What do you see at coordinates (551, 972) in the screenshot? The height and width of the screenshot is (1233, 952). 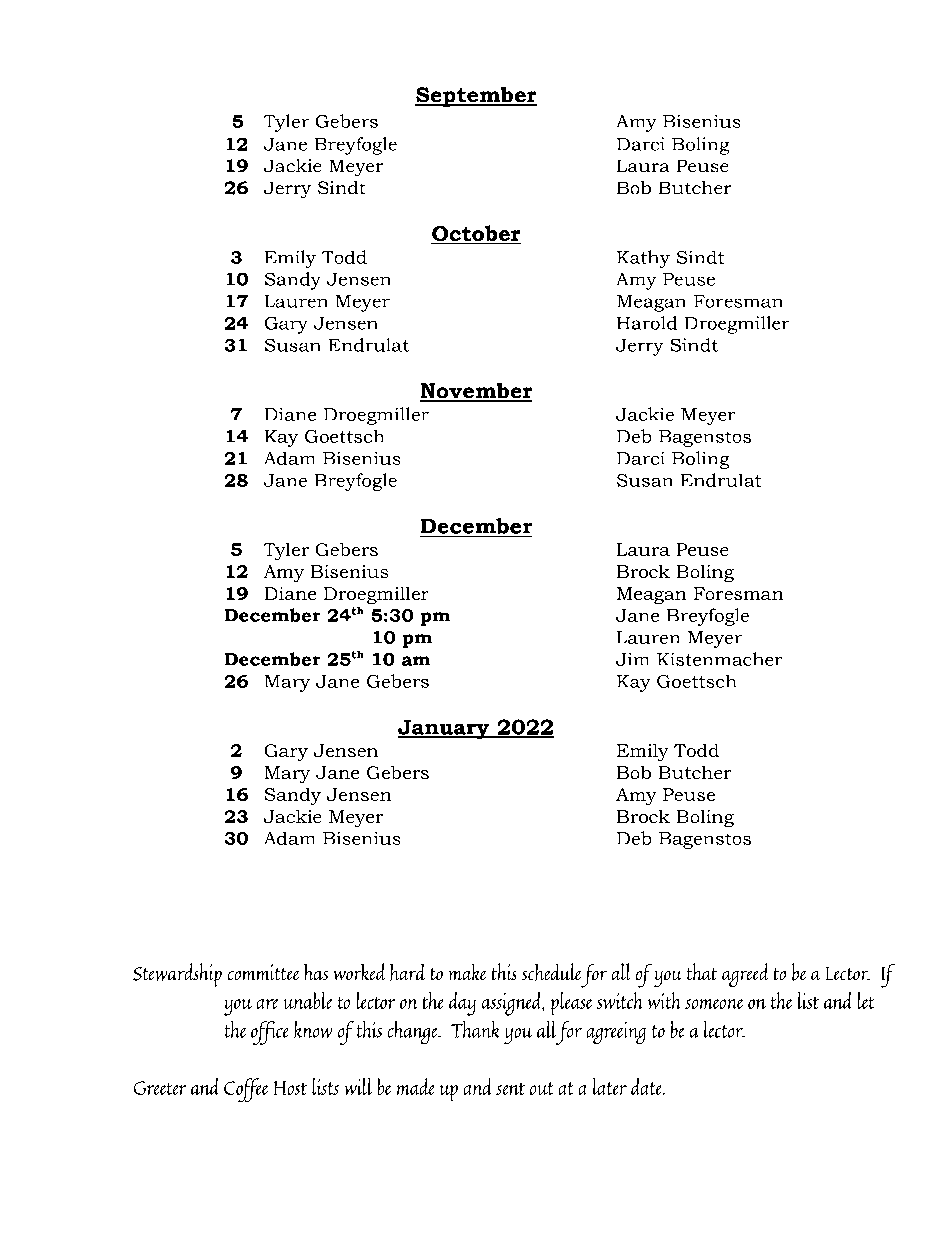 I see `schedule` at bounding box center [551, 972].
